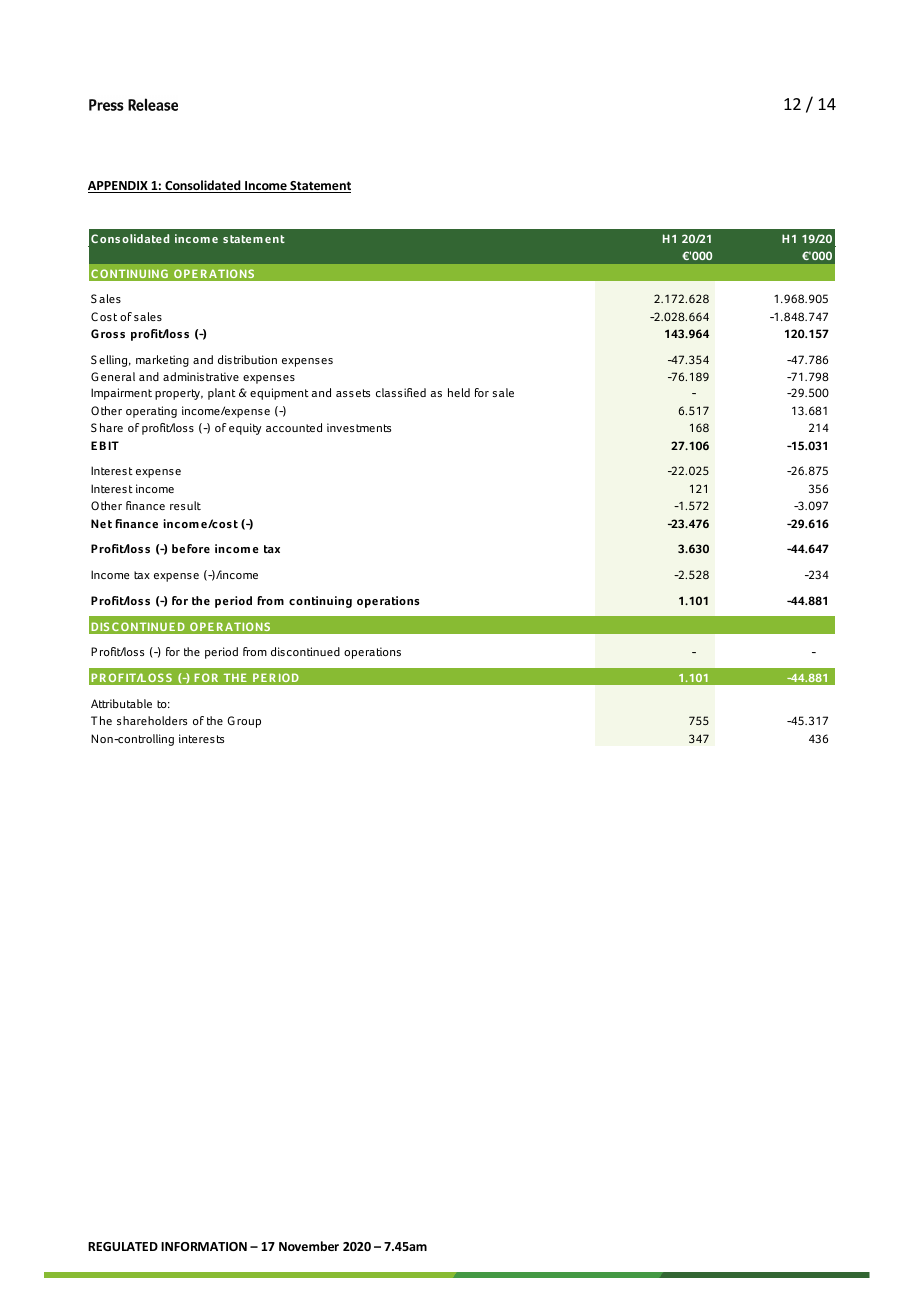  Describe the element at coordinates (359, 427) in the screenshot. I see `investments` at that location.
